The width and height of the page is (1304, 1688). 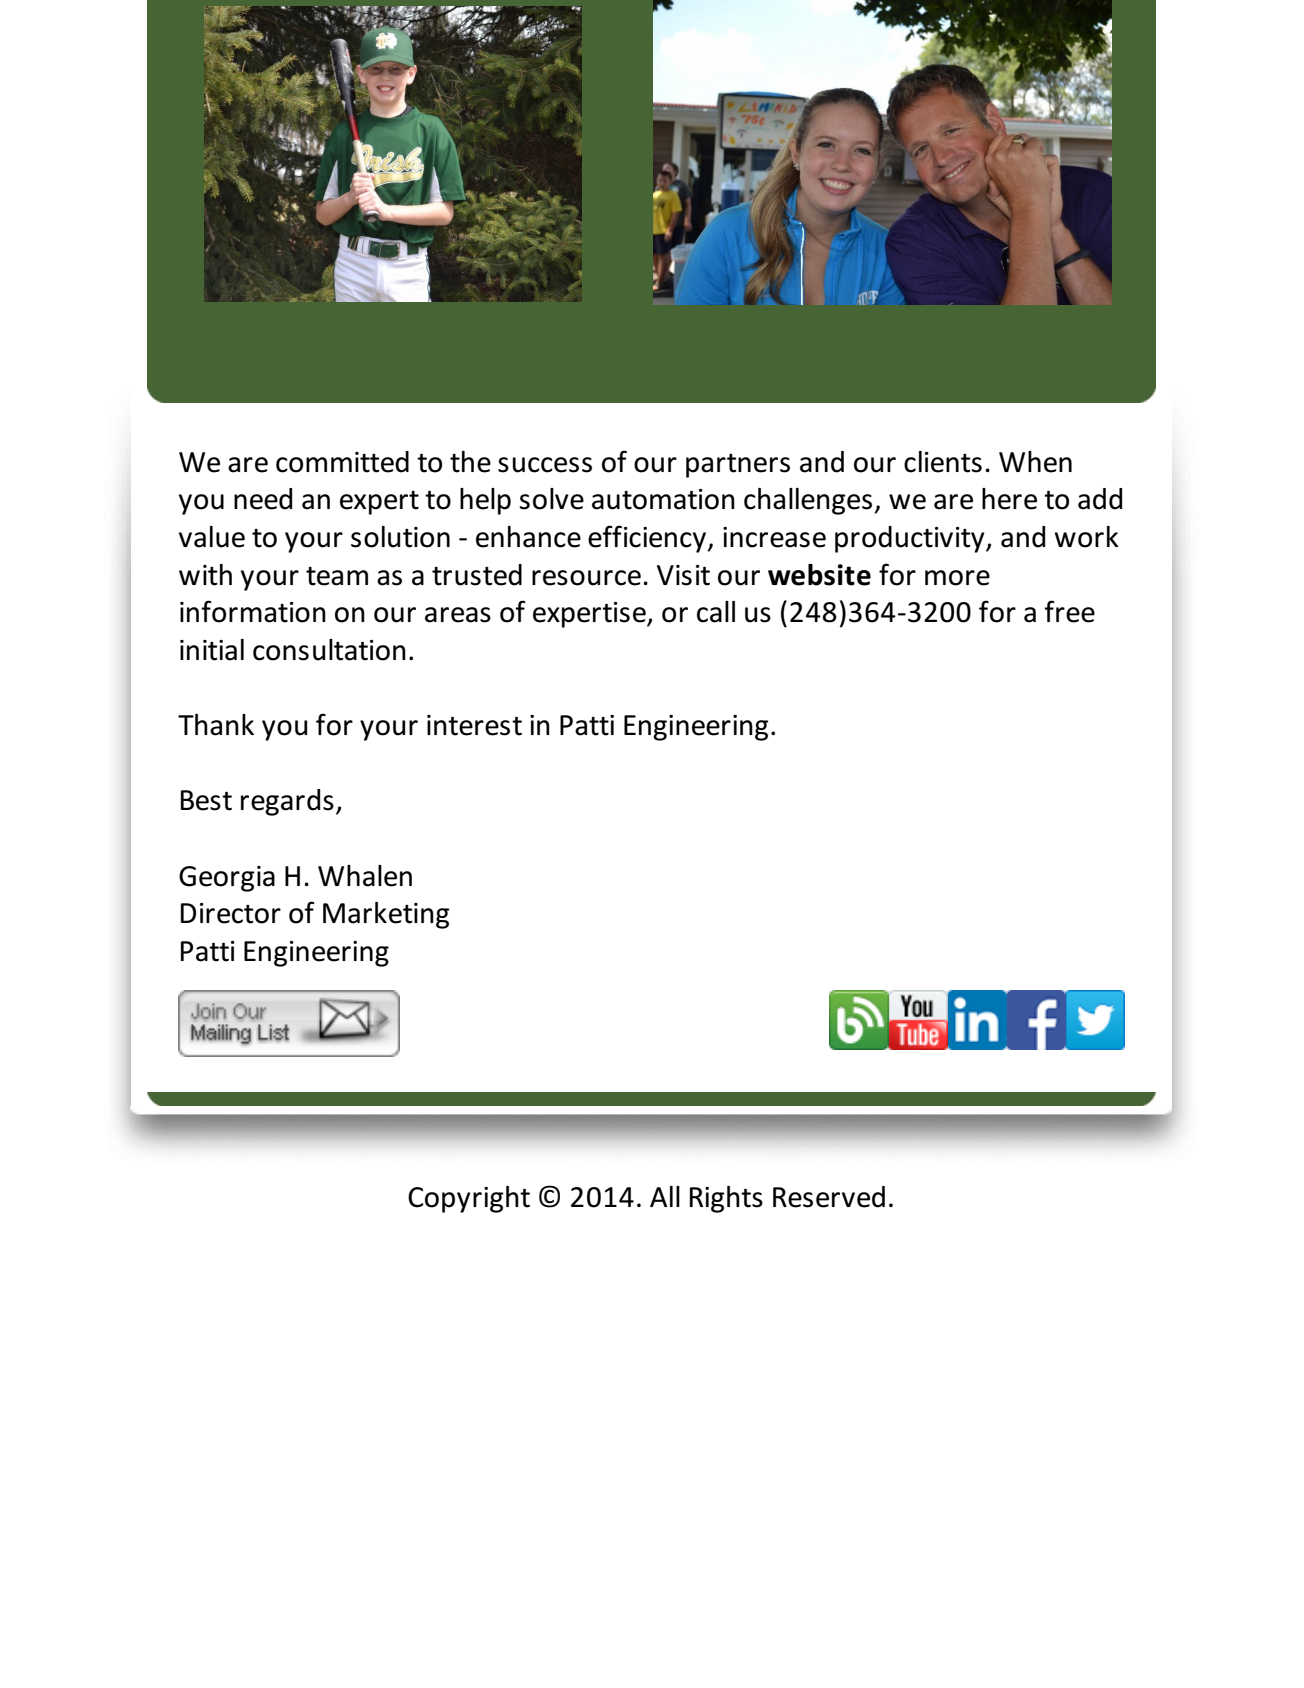 I want to click on here, so click(x=1009, y=499).
